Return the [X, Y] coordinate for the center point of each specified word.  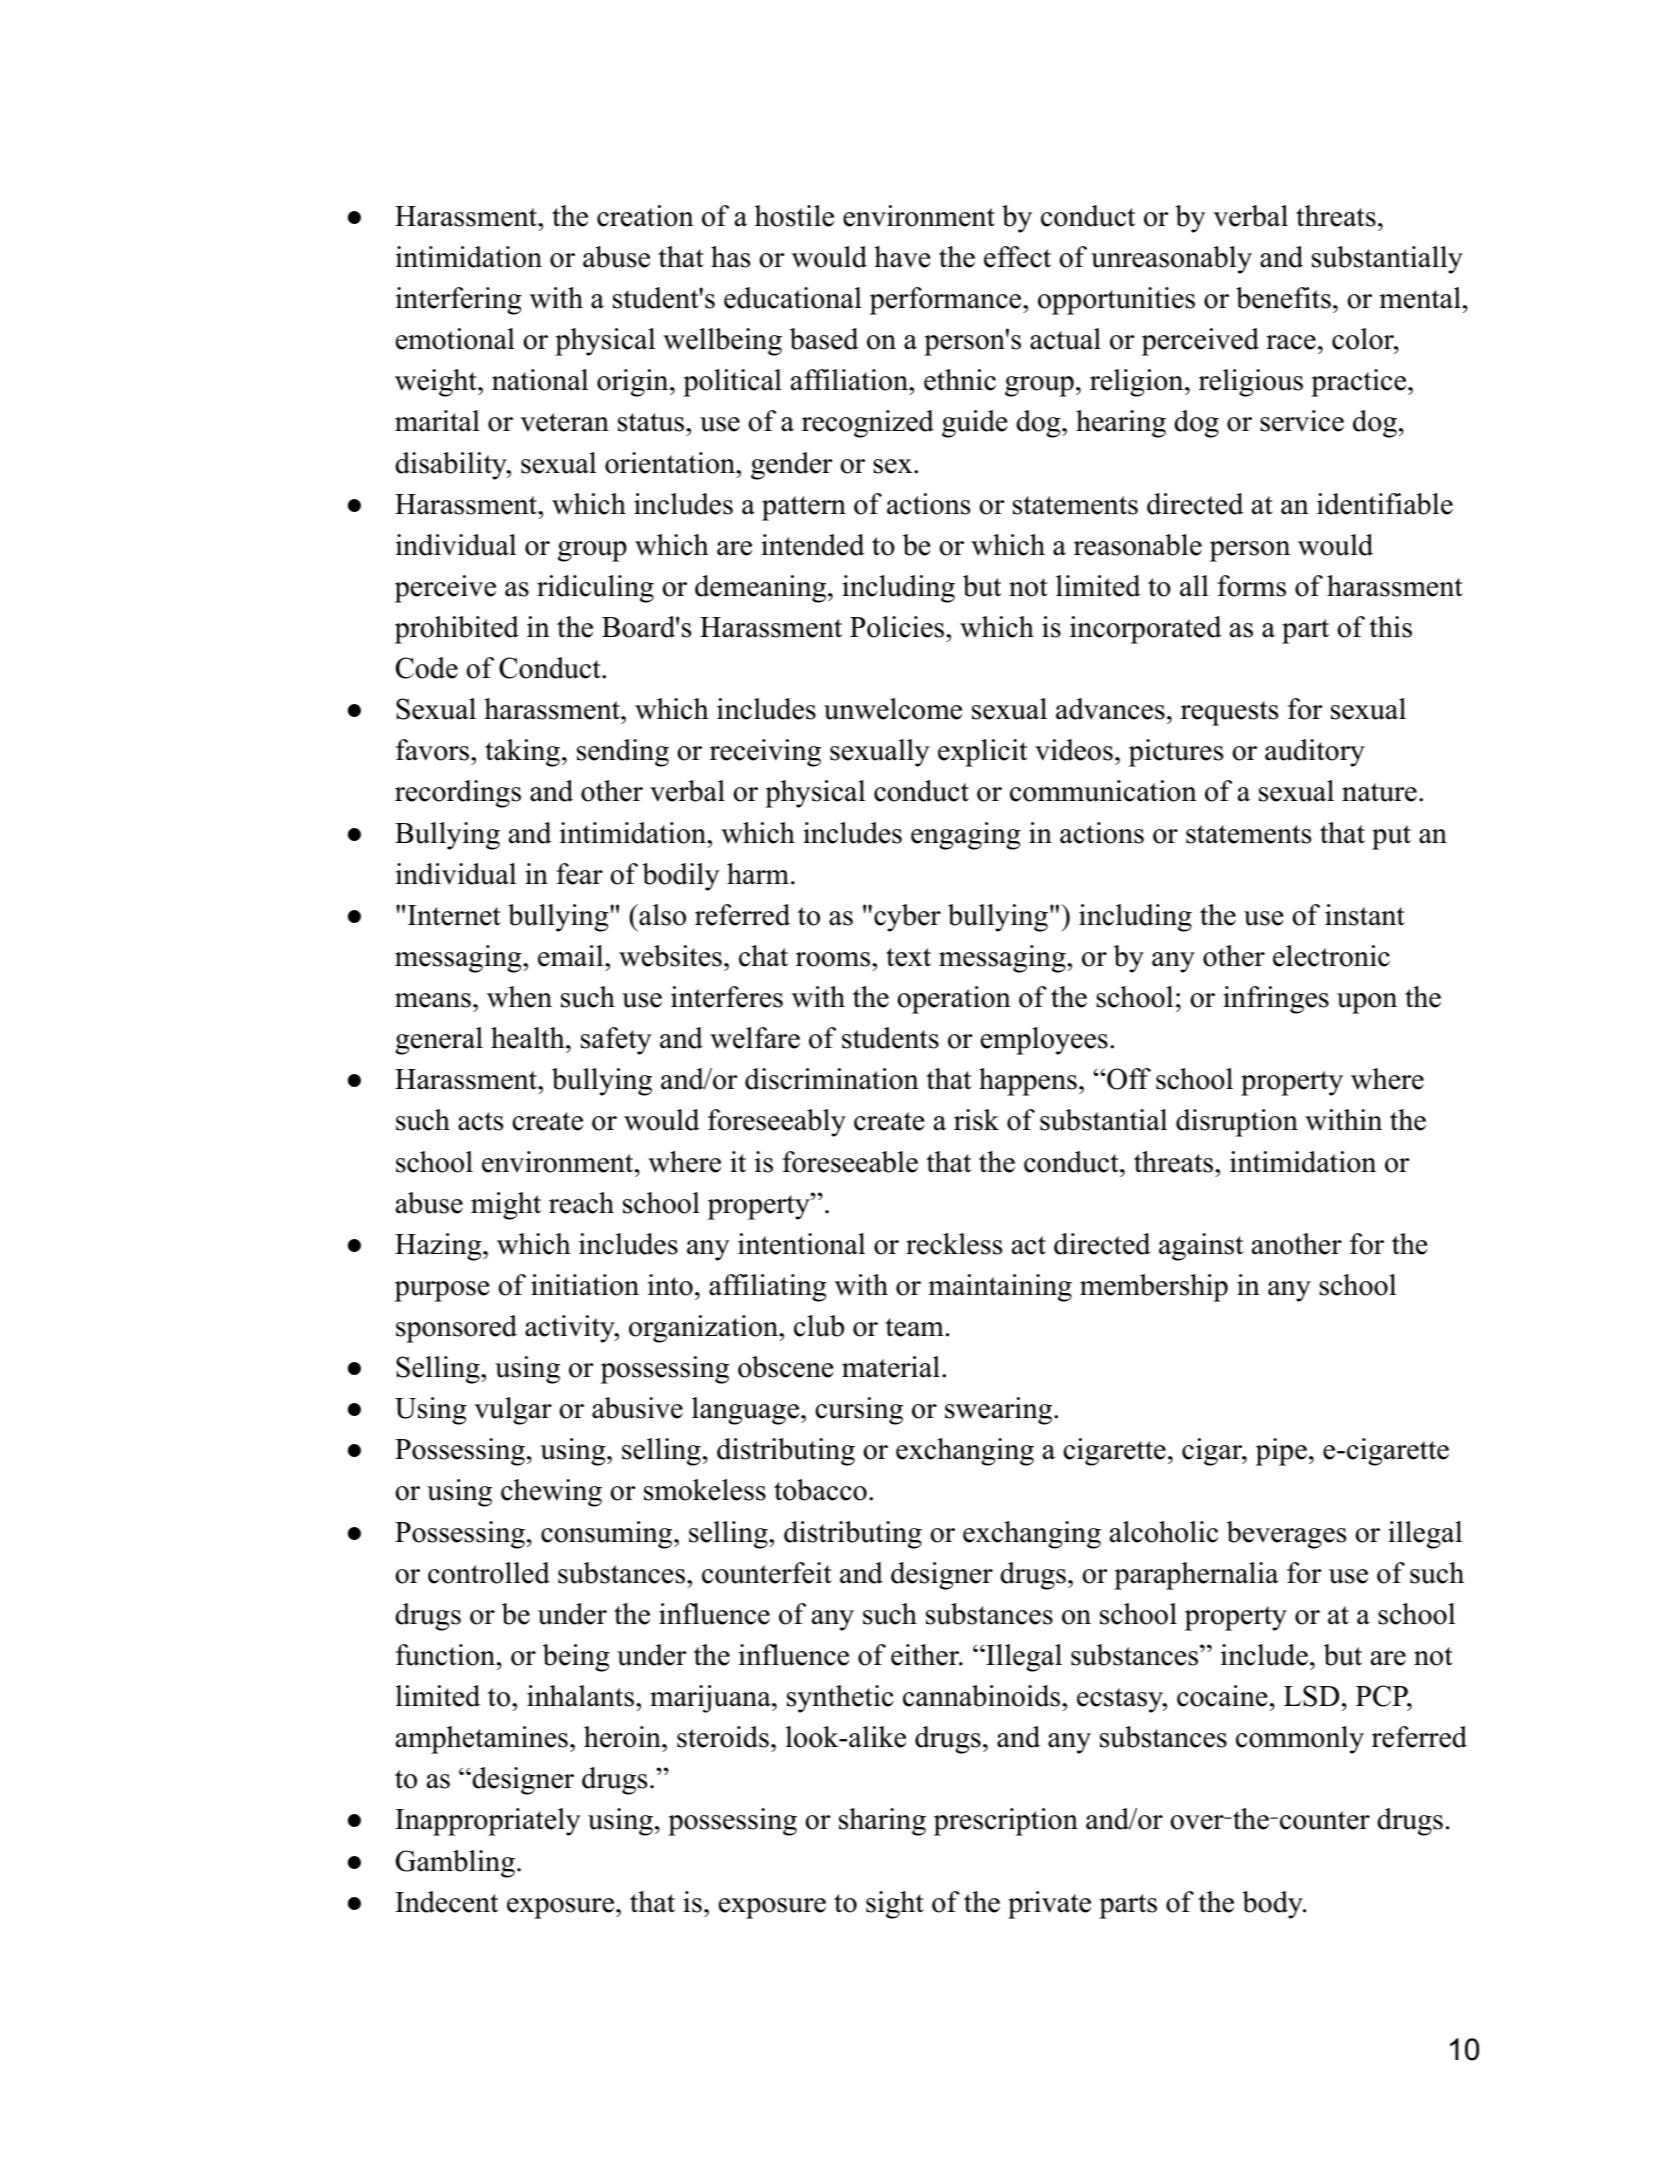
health [529, 1038]
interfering [459, 301]
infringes [1276, 1000]
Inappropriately [488, 1822]
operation [954, 1000]
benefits [1283, 298]
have [902, 257]
